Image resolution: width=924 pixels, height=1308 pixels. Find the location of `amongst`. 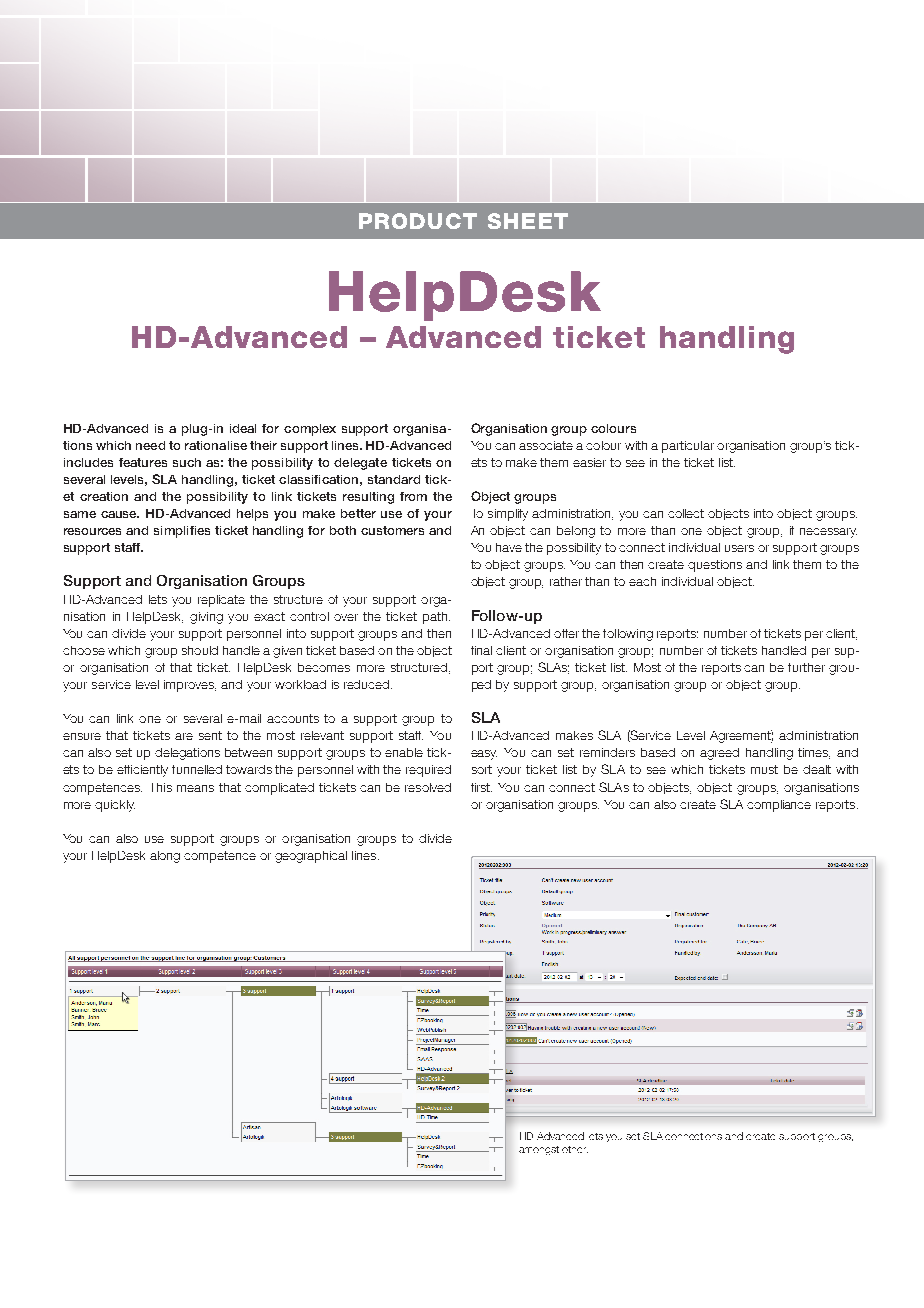

amongst is located at coordinates (539, 1150).
